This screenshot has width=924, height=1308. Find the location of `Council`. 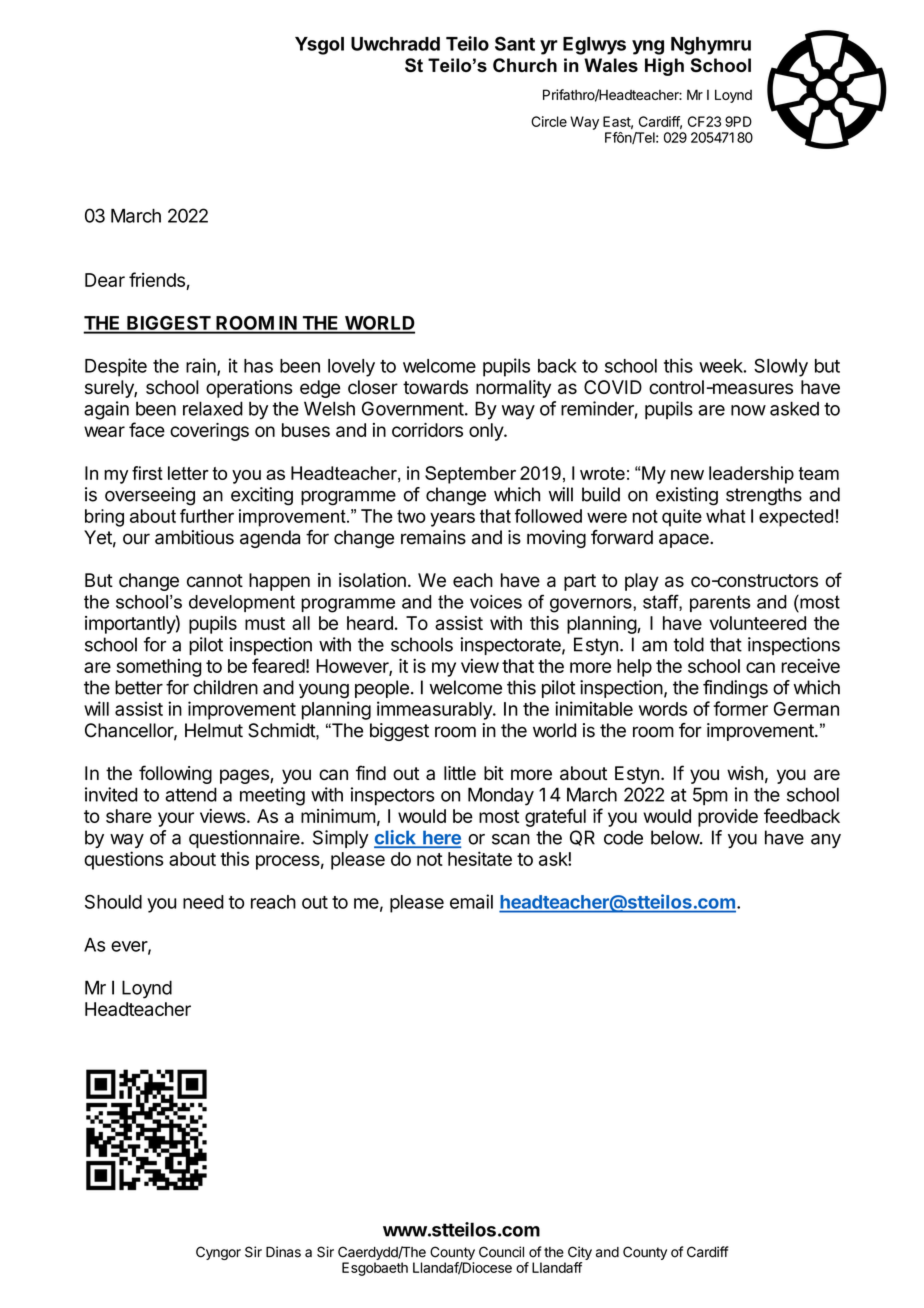

Council is located at coordinates (501, 1252).
